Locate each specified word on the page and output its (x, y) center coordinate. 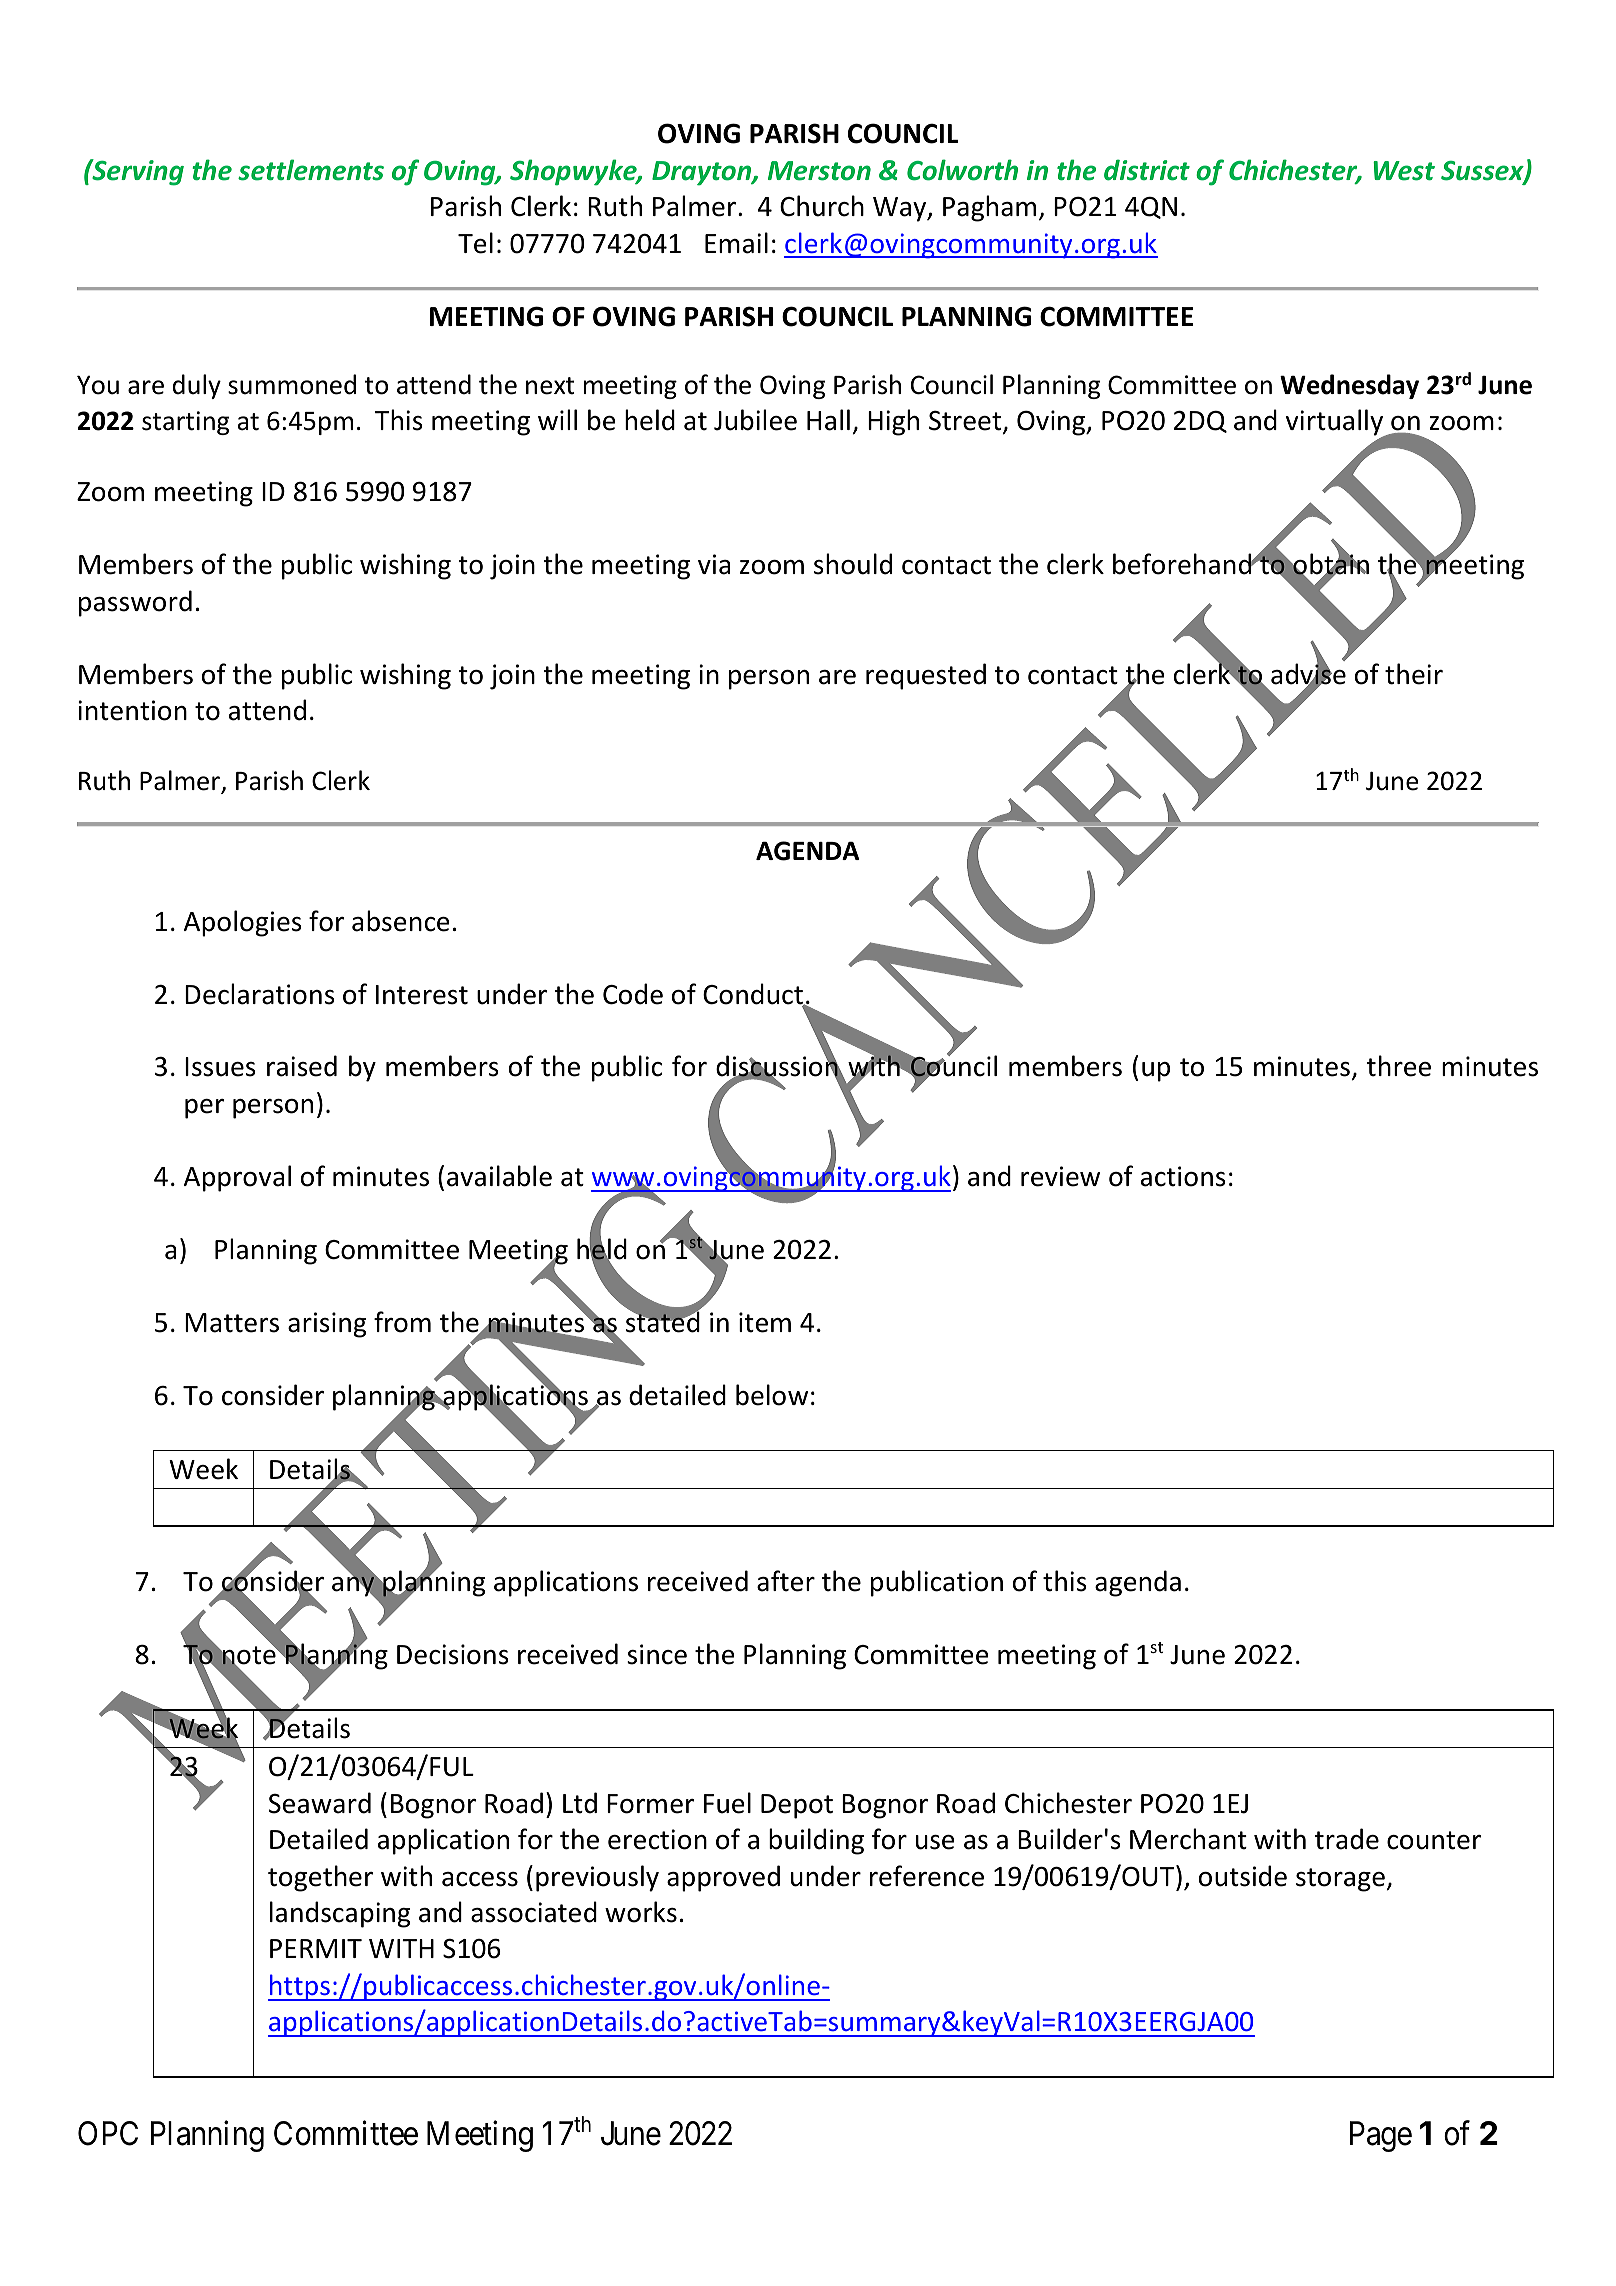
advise (1308, 674)
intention (132, 710)
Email (736, 243)
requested (926, 676)
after (786, 1581)
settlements (311, 170)
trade (1347, 1839)
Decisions (453, 1654)
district (1147, 170)
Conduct (754, 995)
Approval (237, 1178)
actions (1183, 1176)
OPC (108, 2133)
